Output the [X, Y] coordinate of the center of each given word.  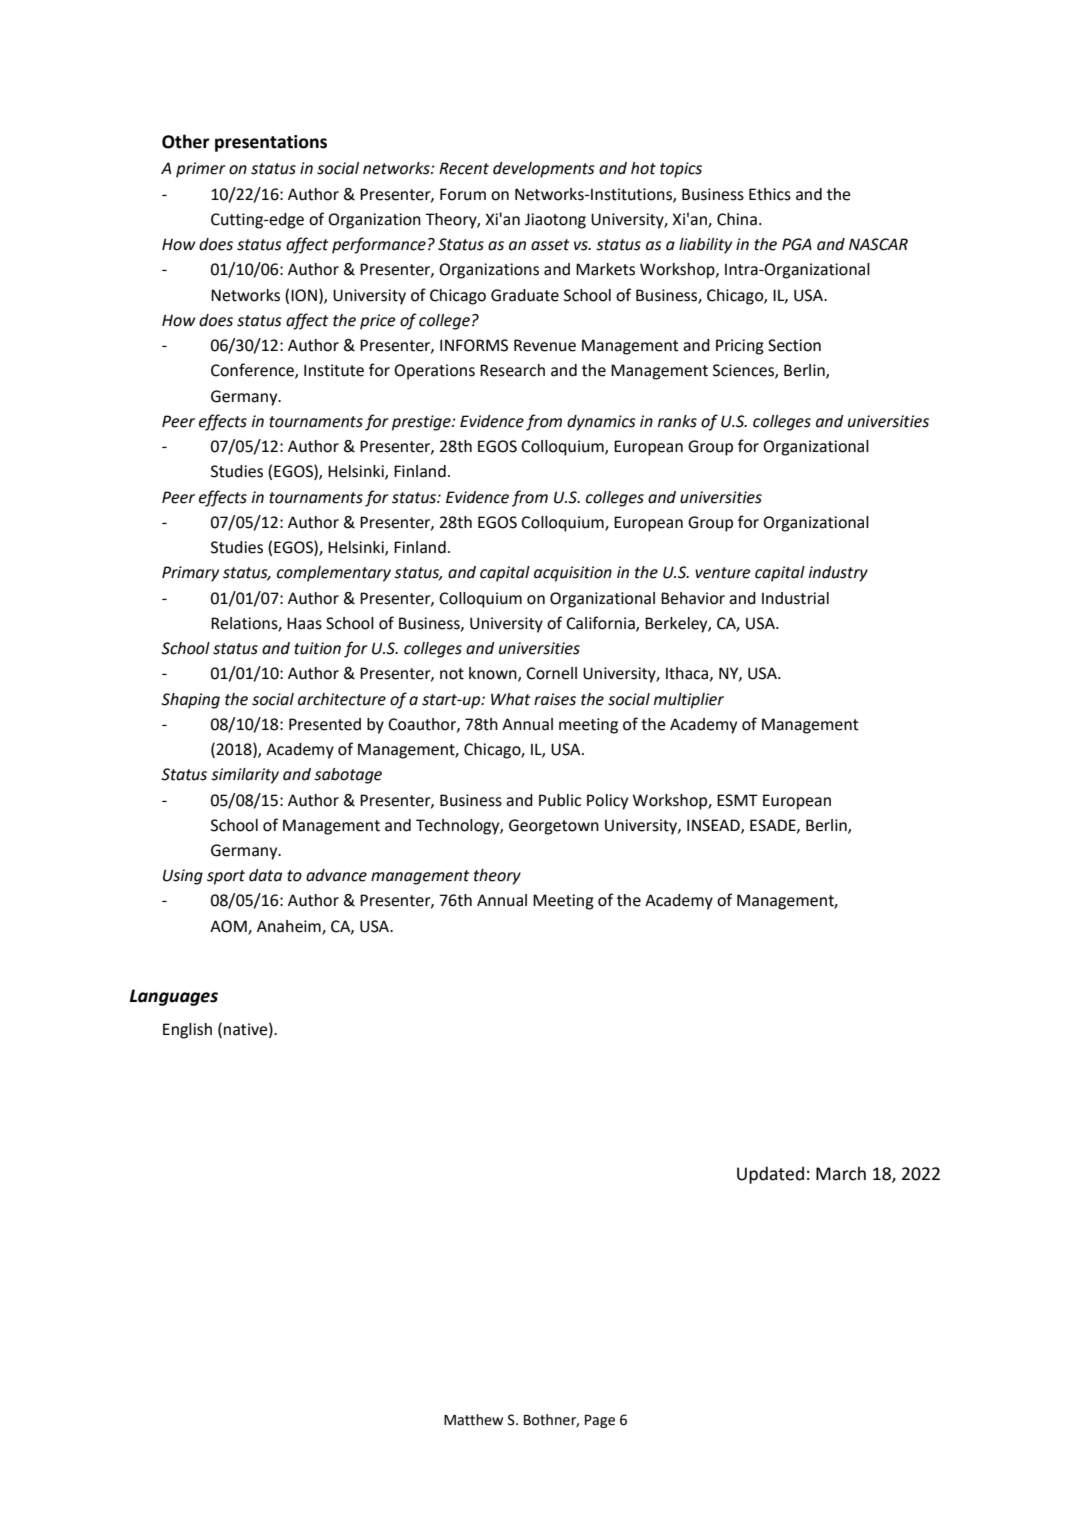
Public [560, 800]
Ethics [770, 194]
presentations [271, 143]
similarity [245, 776]
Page [600, 1421]
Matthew [473, 1420]
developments [544, 170]
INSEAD [714, 826]
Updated [770, 1175]
